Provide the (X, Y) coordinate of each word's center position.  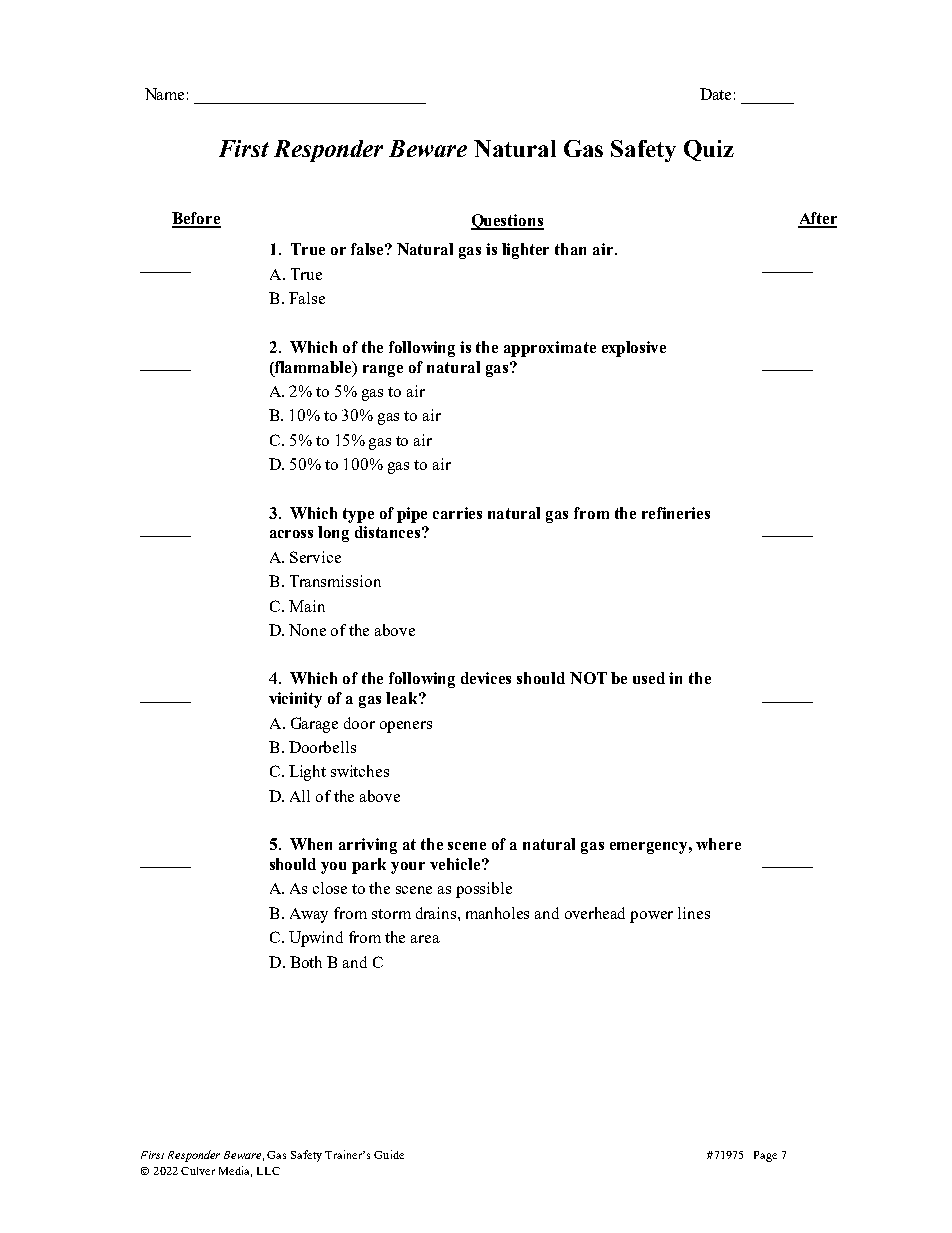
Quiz (709, 150)
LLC (268, 1171)
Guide (389, 1154)
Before (196, 219)
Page (765, 1156)
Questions (507, 222)
